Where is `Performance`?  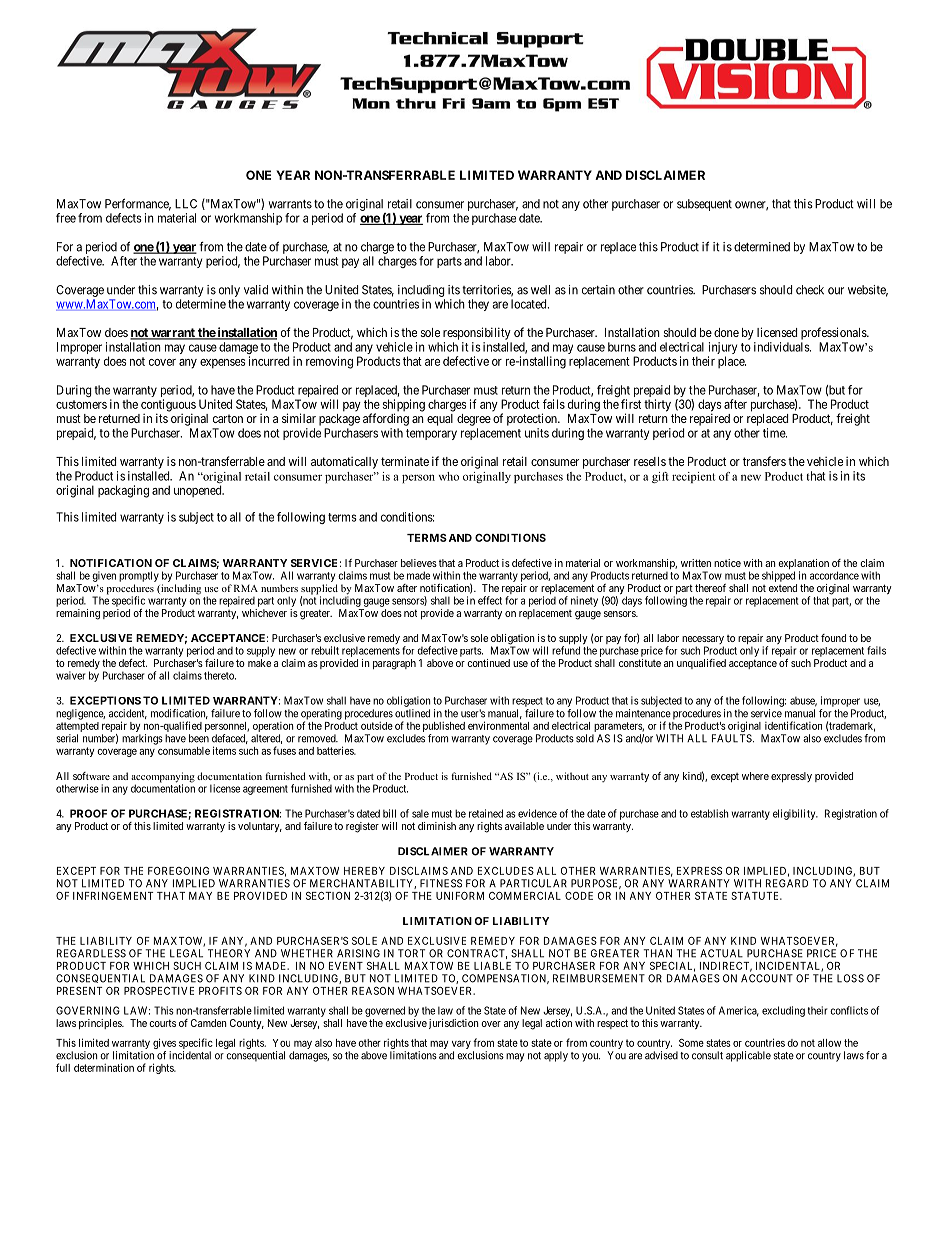 Performance is located at coordinates (138, 204).
